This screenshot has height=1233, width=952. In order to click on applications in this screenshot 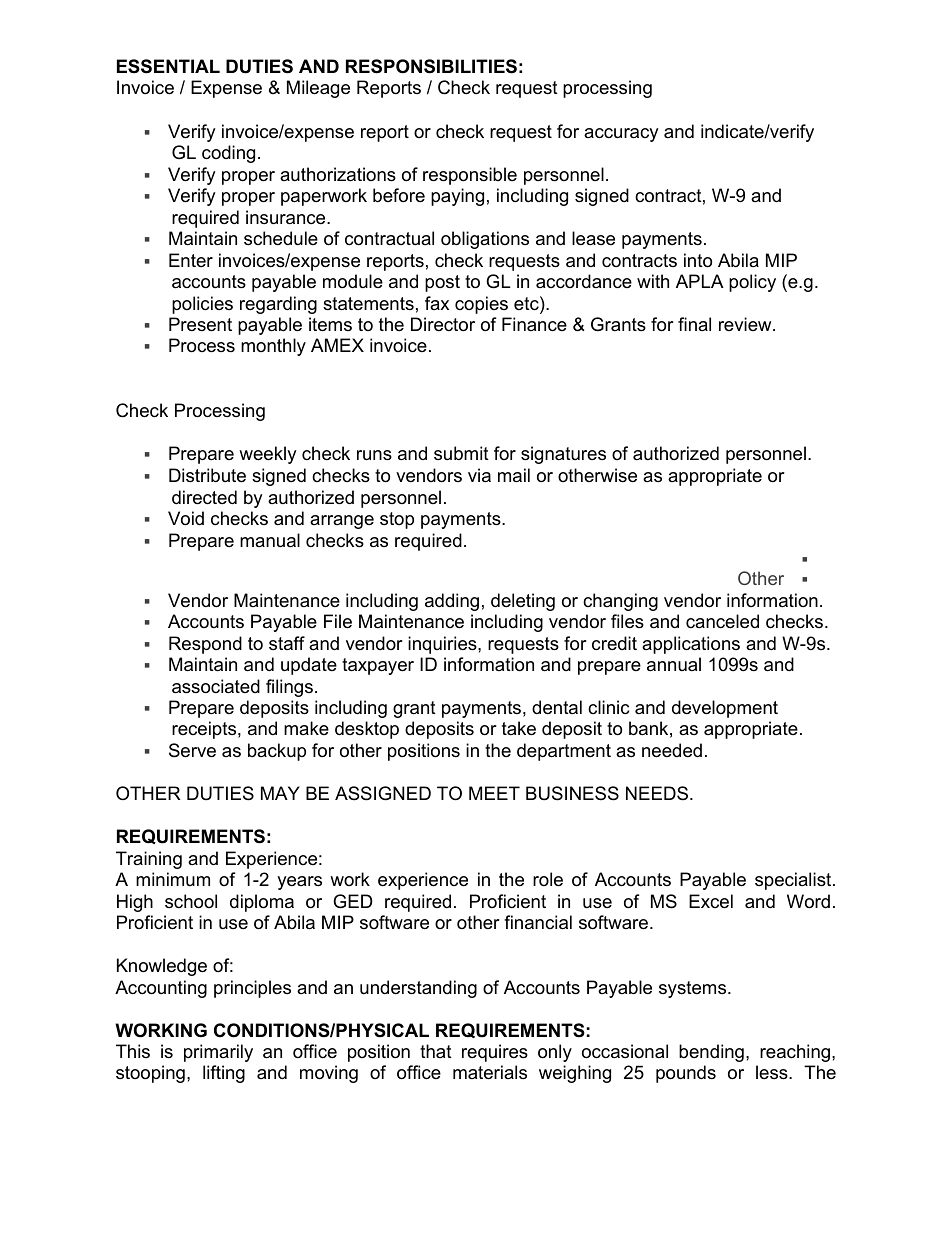, I will do `click(691, 645)`.
